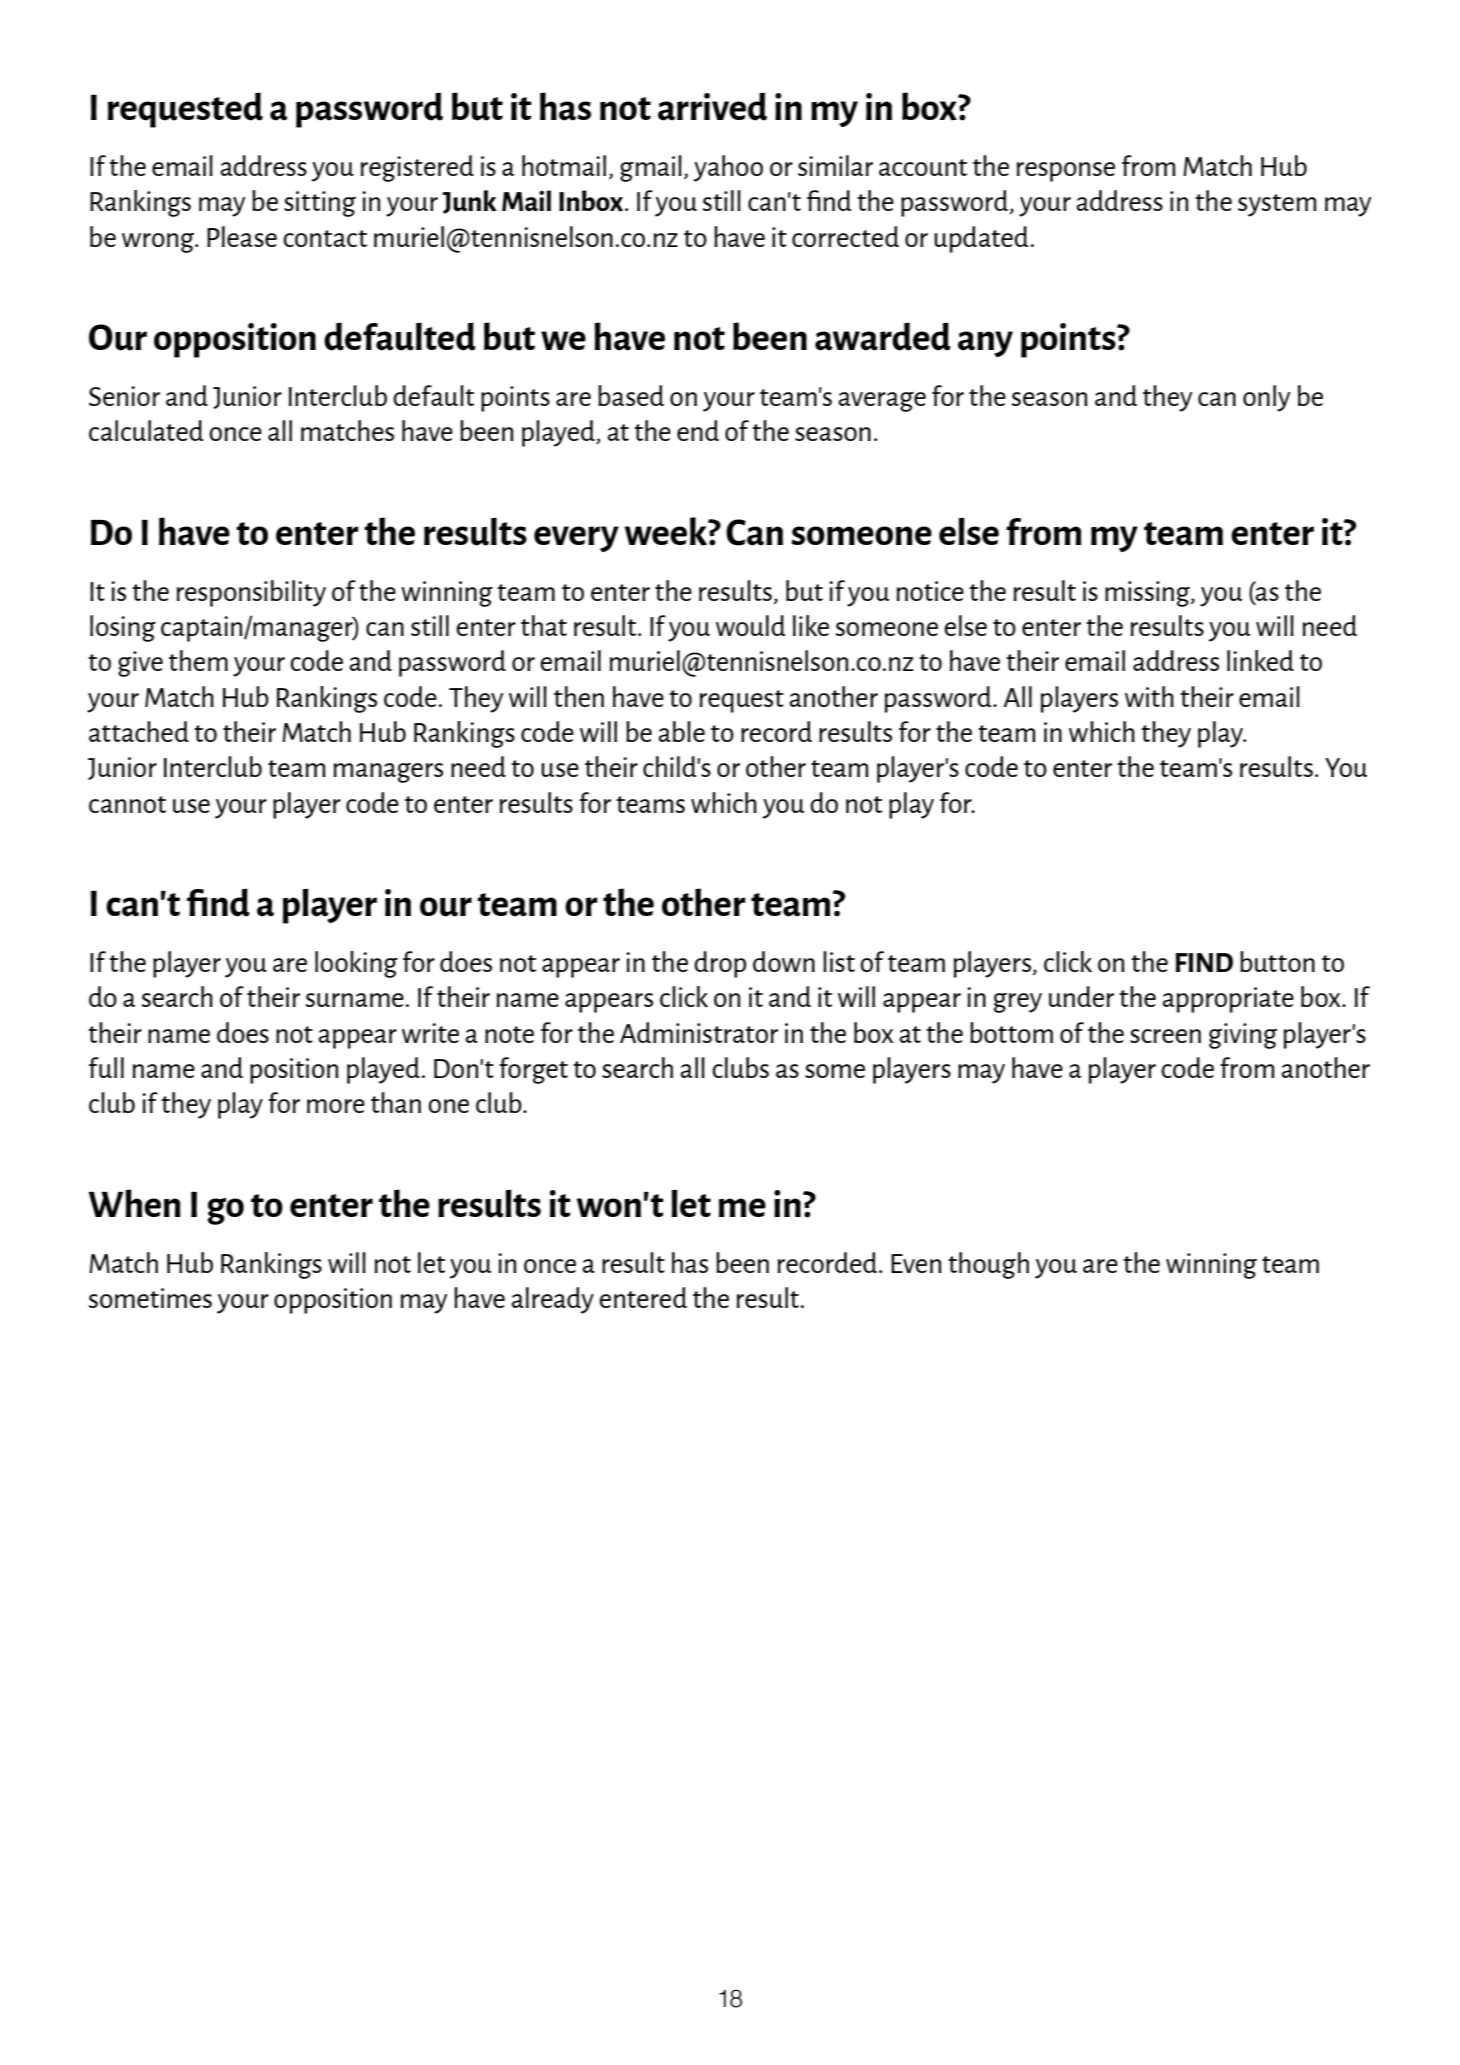  What do you see at coordinates (681, 731) in the screenshot?
I see `able` at bounding box center [681, 731].
